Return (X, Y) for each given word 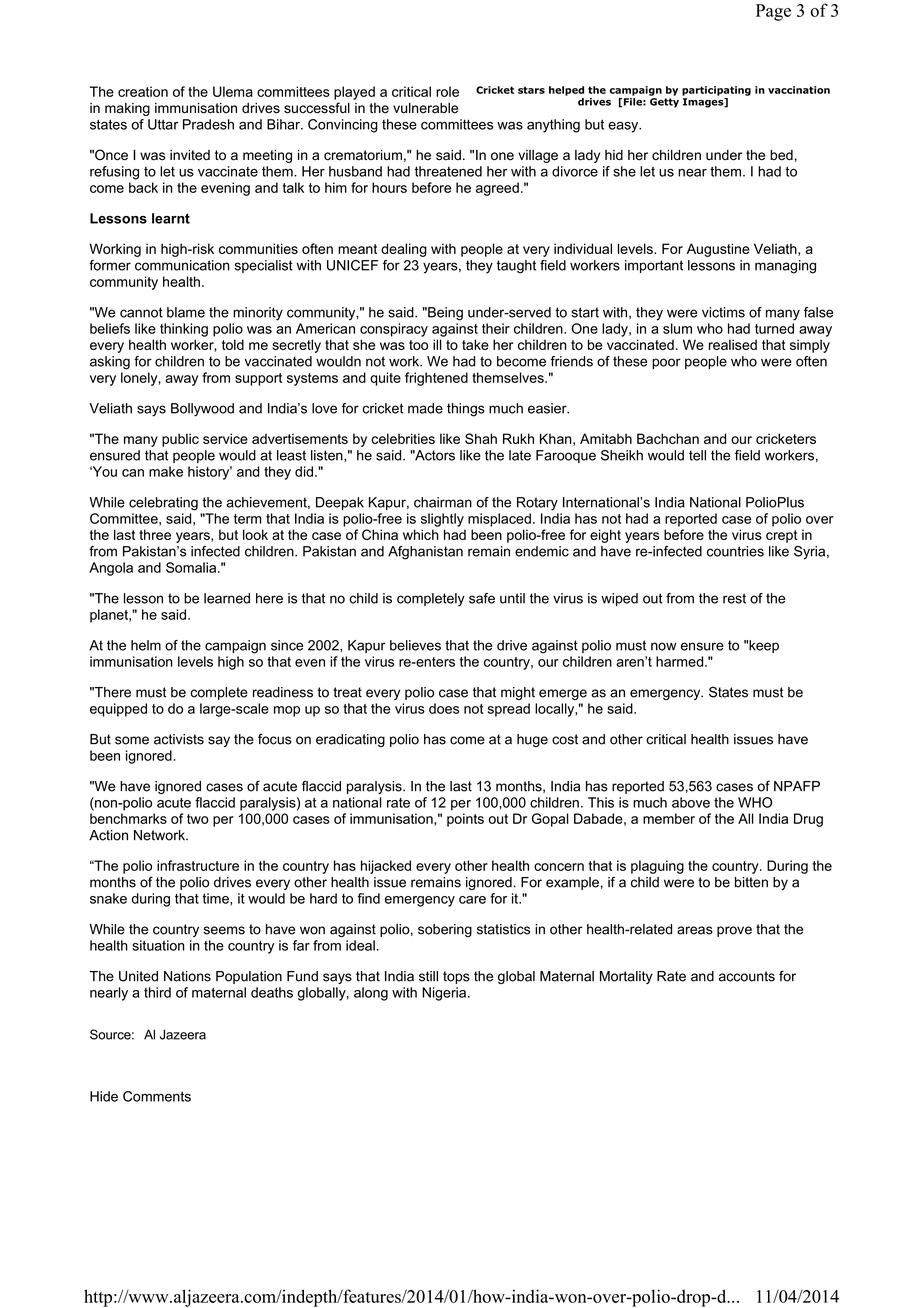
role (447, 91)
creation (143, 91)
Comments (157, 1096)
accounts (747, 976)
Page (773, 12)
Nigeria (445, 994)
